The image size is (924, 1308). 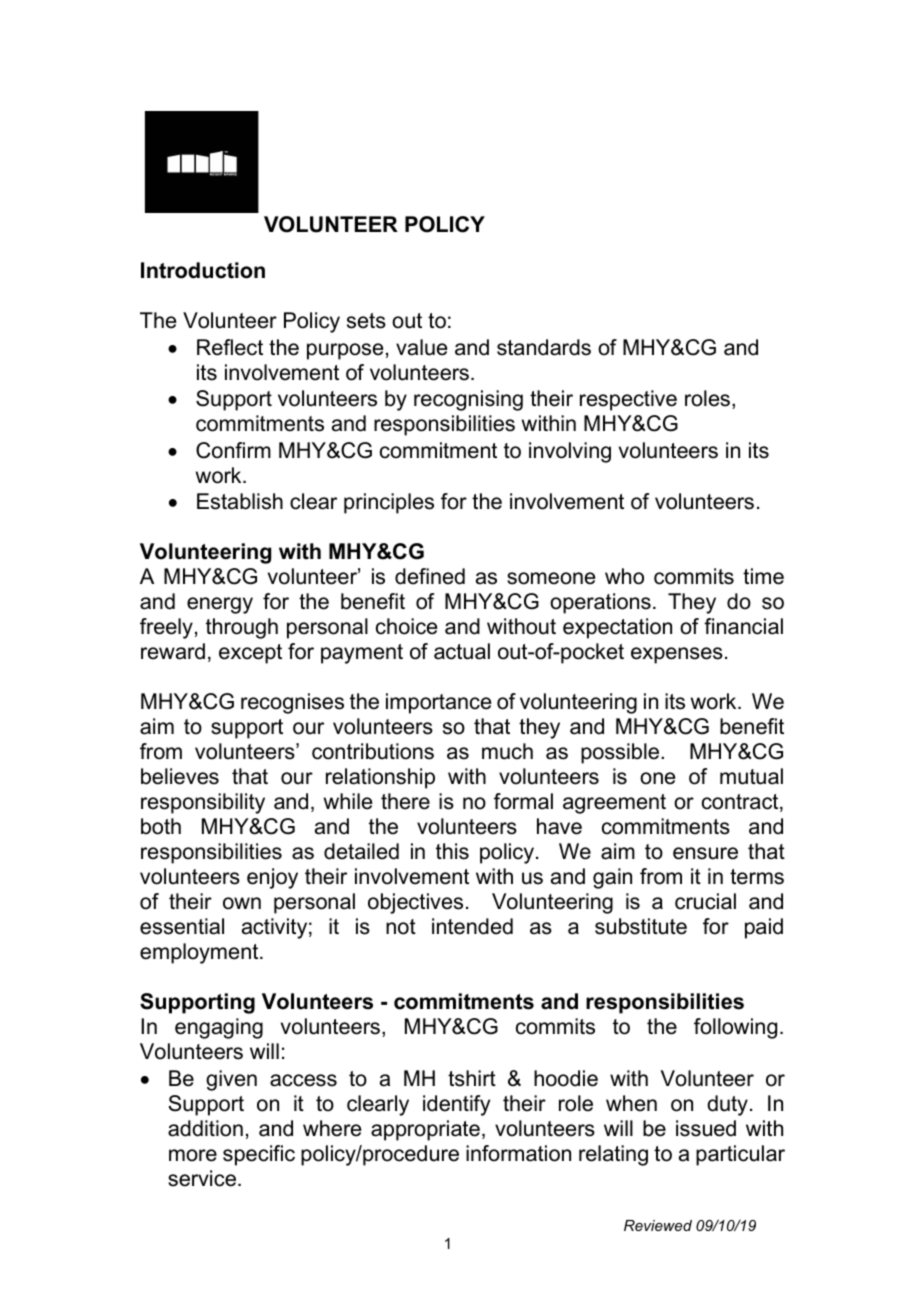 What do you see at coordinates (472, 926) in the screenshot?
I see `intended` at bounding box center [472, 926].
